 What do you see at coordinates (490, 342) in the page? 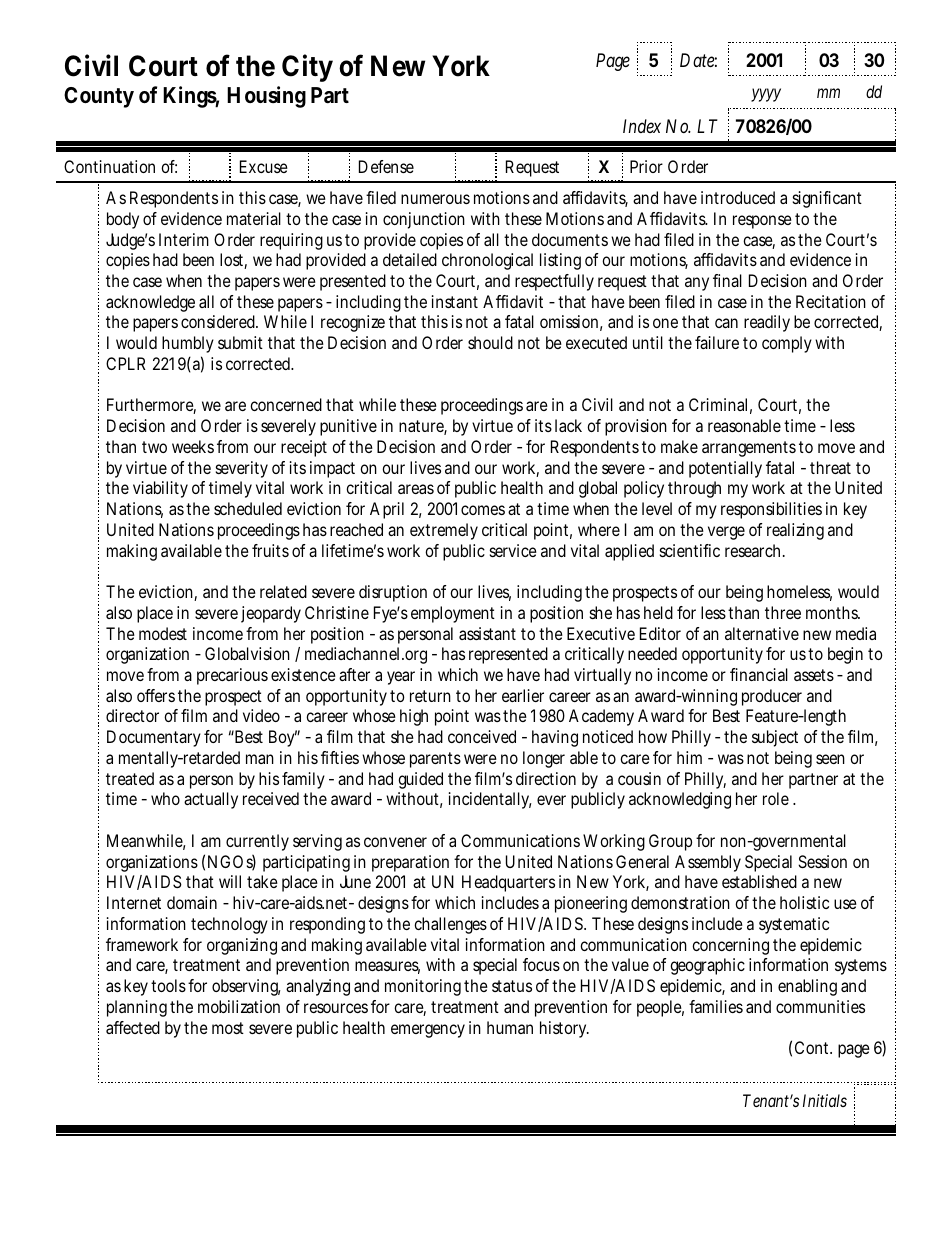
I see `should` at bounding box center [490, 342].
